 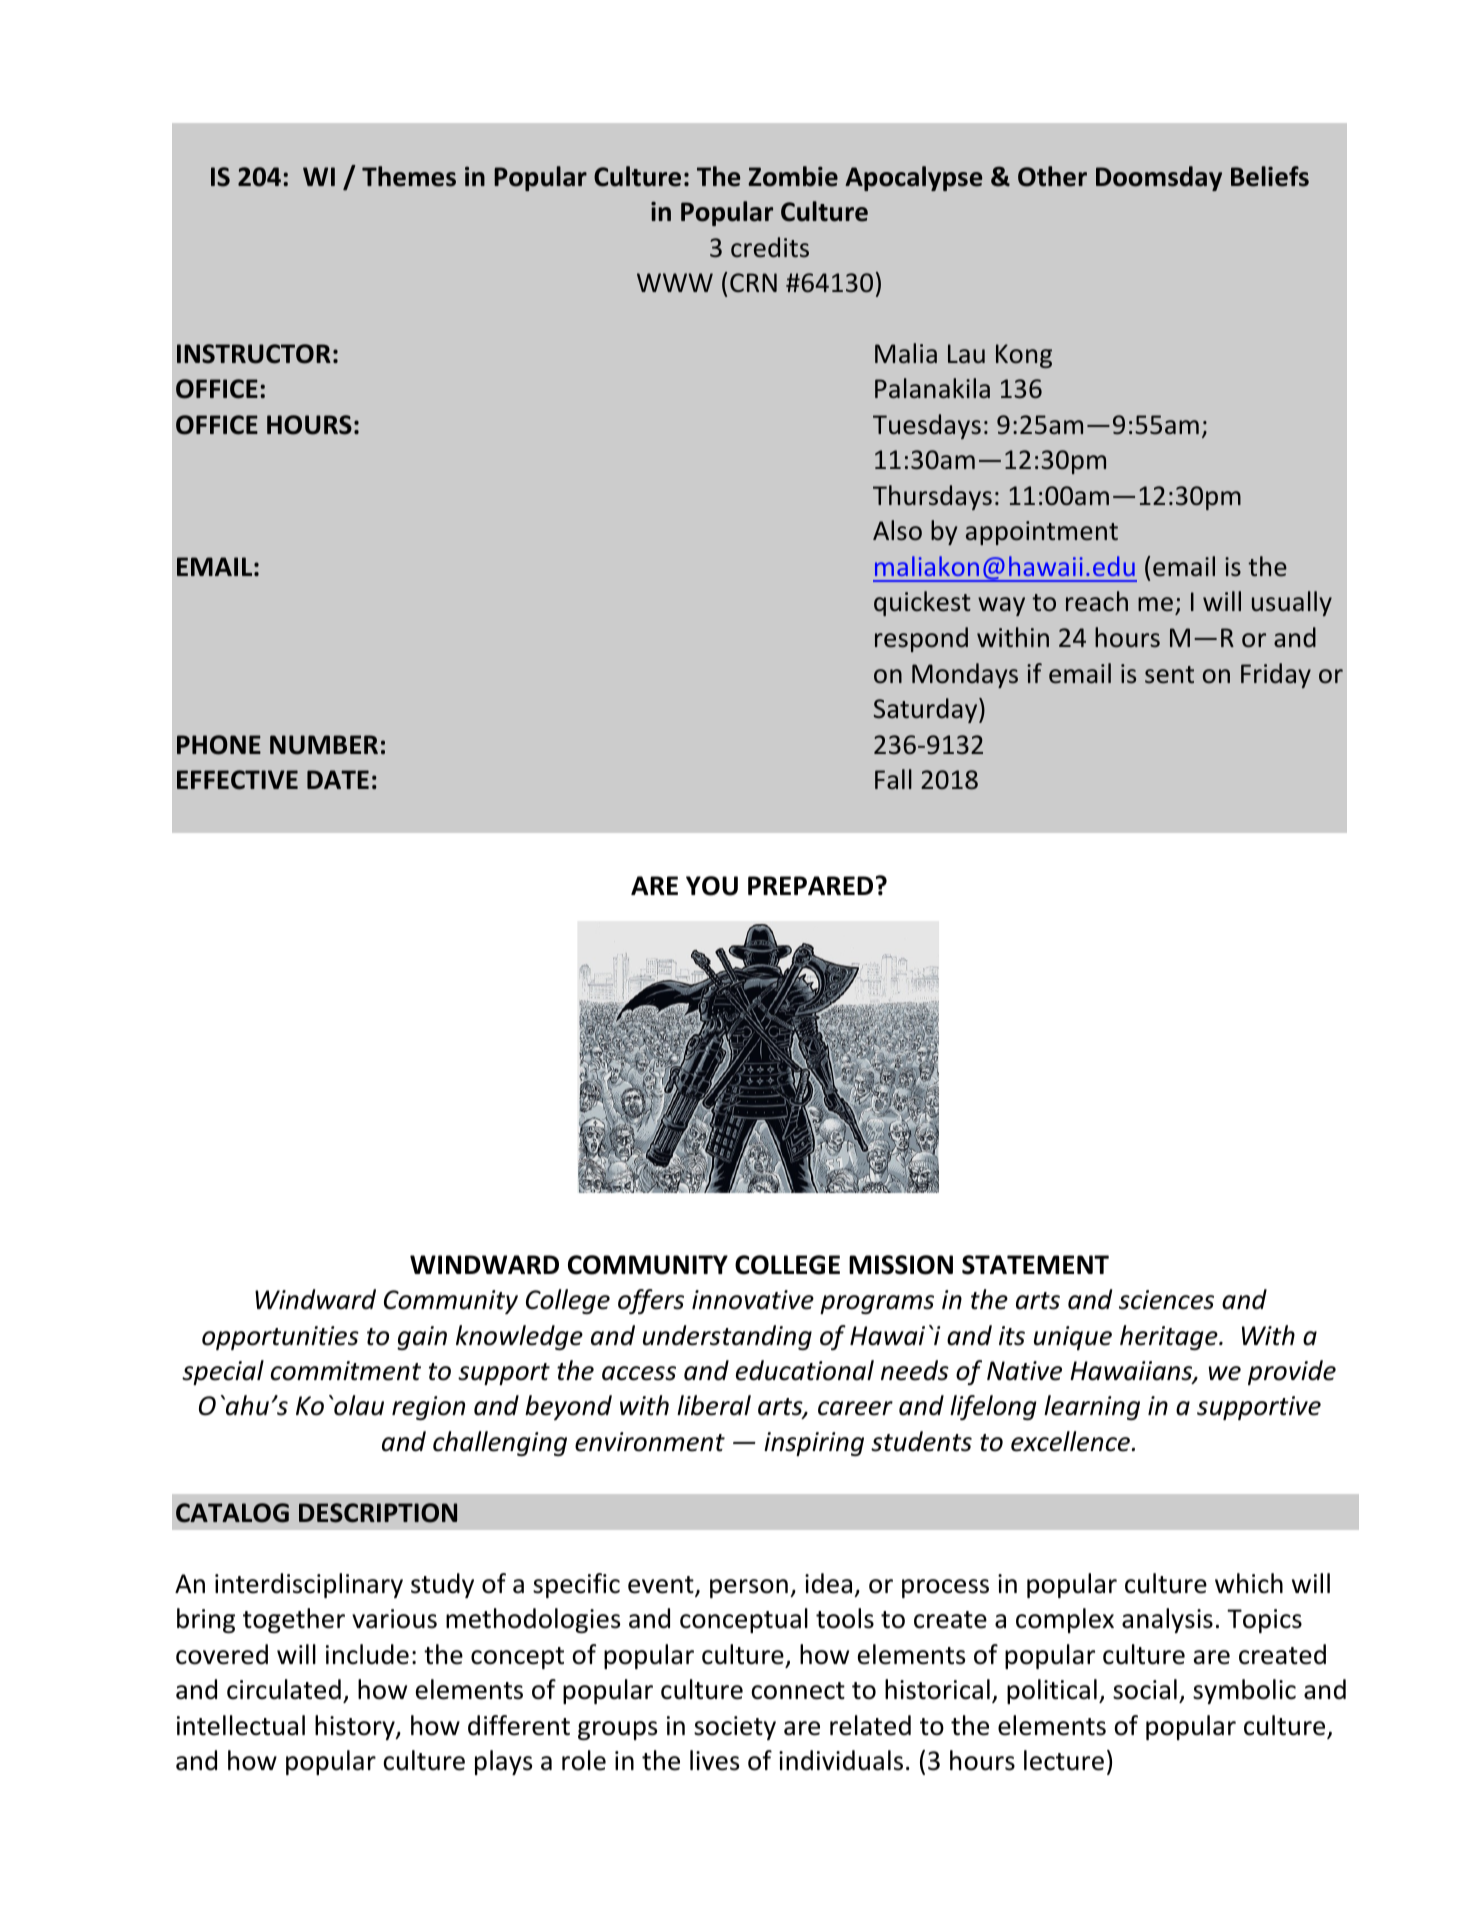 What do you see at coordinates (409, 176) in the document?
I see `Themes` at bounding box center [409, 176].
